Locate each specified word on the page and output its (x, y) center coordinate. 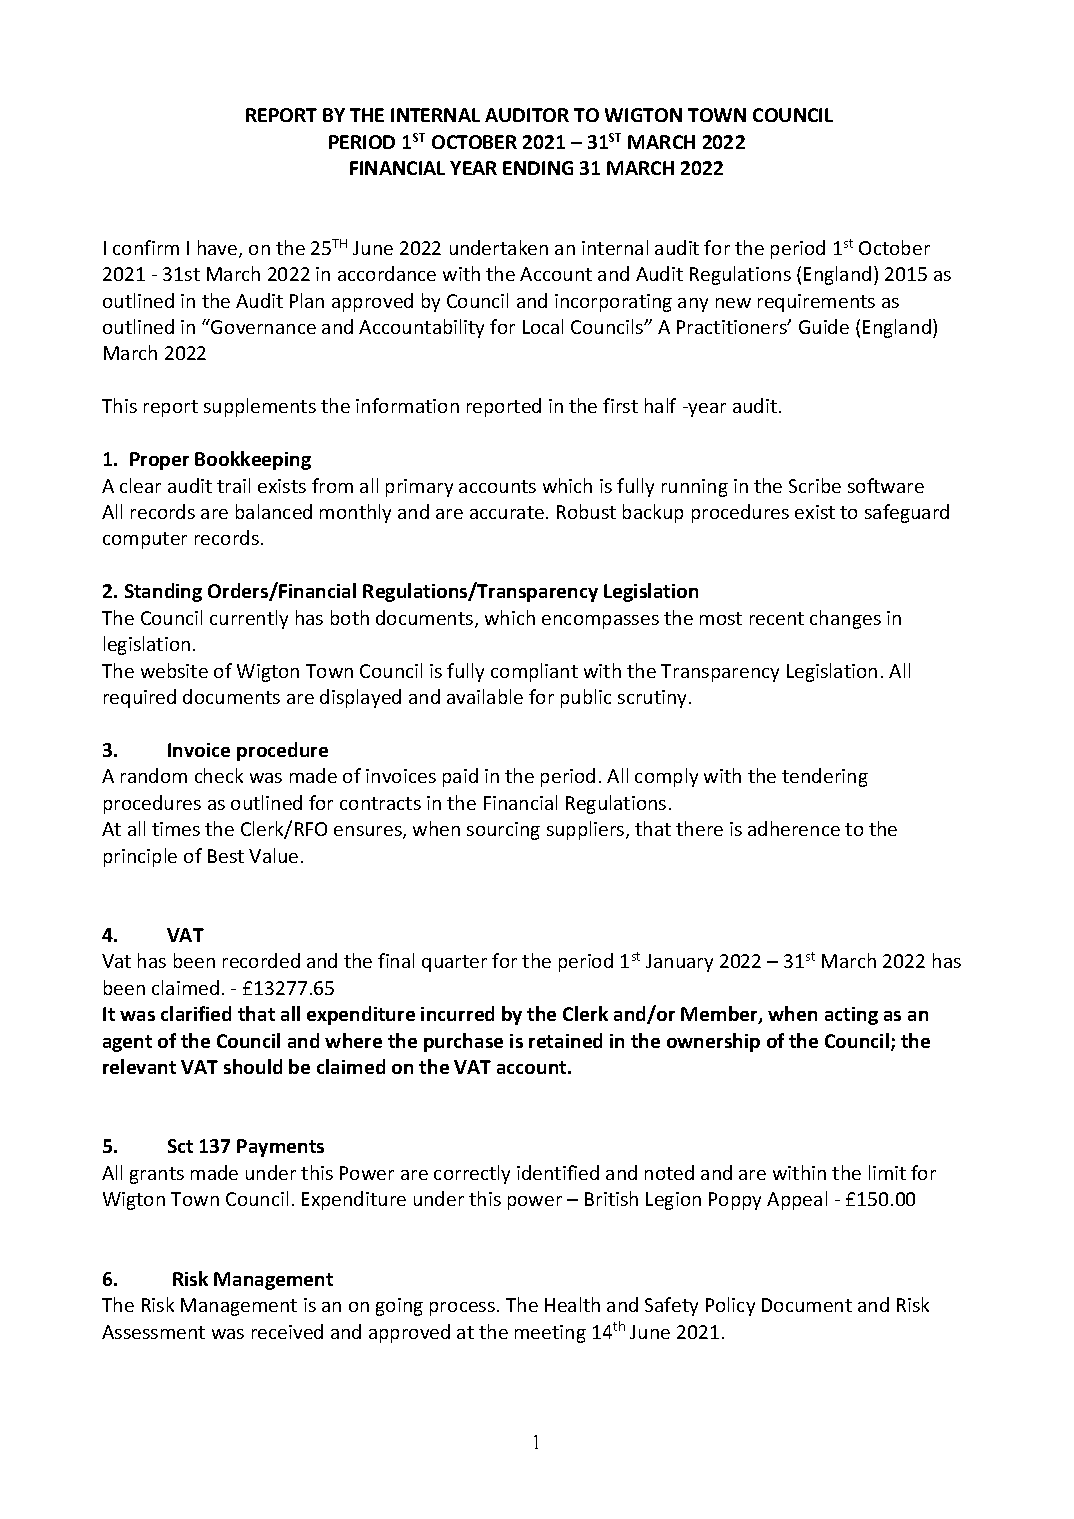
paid (460, 777)
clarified (196, 1013)
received (287, 1331)
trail (233, 485)
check (219, 775)
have (219, 249)
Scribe (815, 485)
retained (565, 1040)
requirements (816, 303)
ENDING (538, 168)
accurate (507, 512)
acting (851, 1016)
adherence (794, 828)
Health (572, 1304)
